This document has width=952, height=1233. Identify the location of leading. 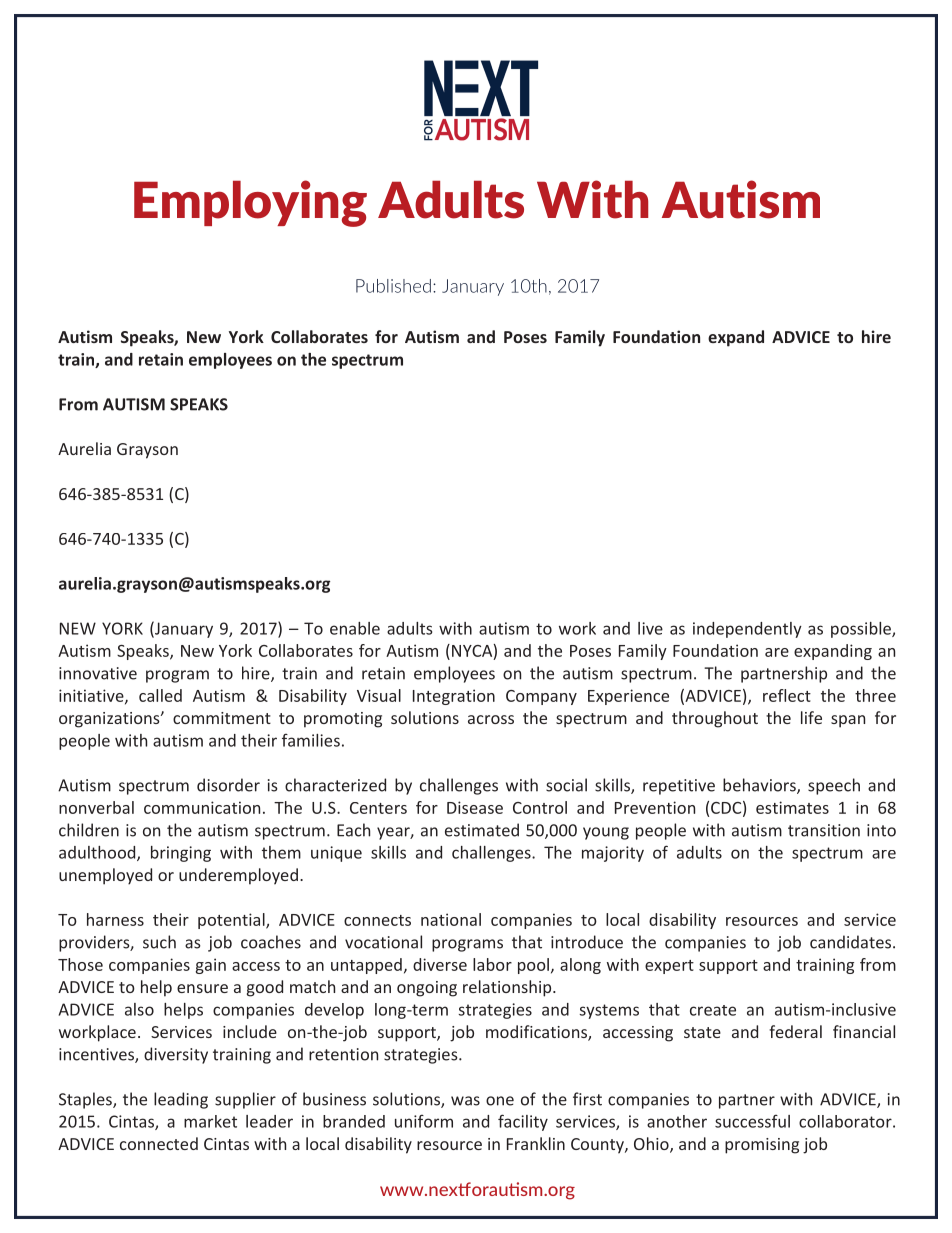
(181, 1100).
